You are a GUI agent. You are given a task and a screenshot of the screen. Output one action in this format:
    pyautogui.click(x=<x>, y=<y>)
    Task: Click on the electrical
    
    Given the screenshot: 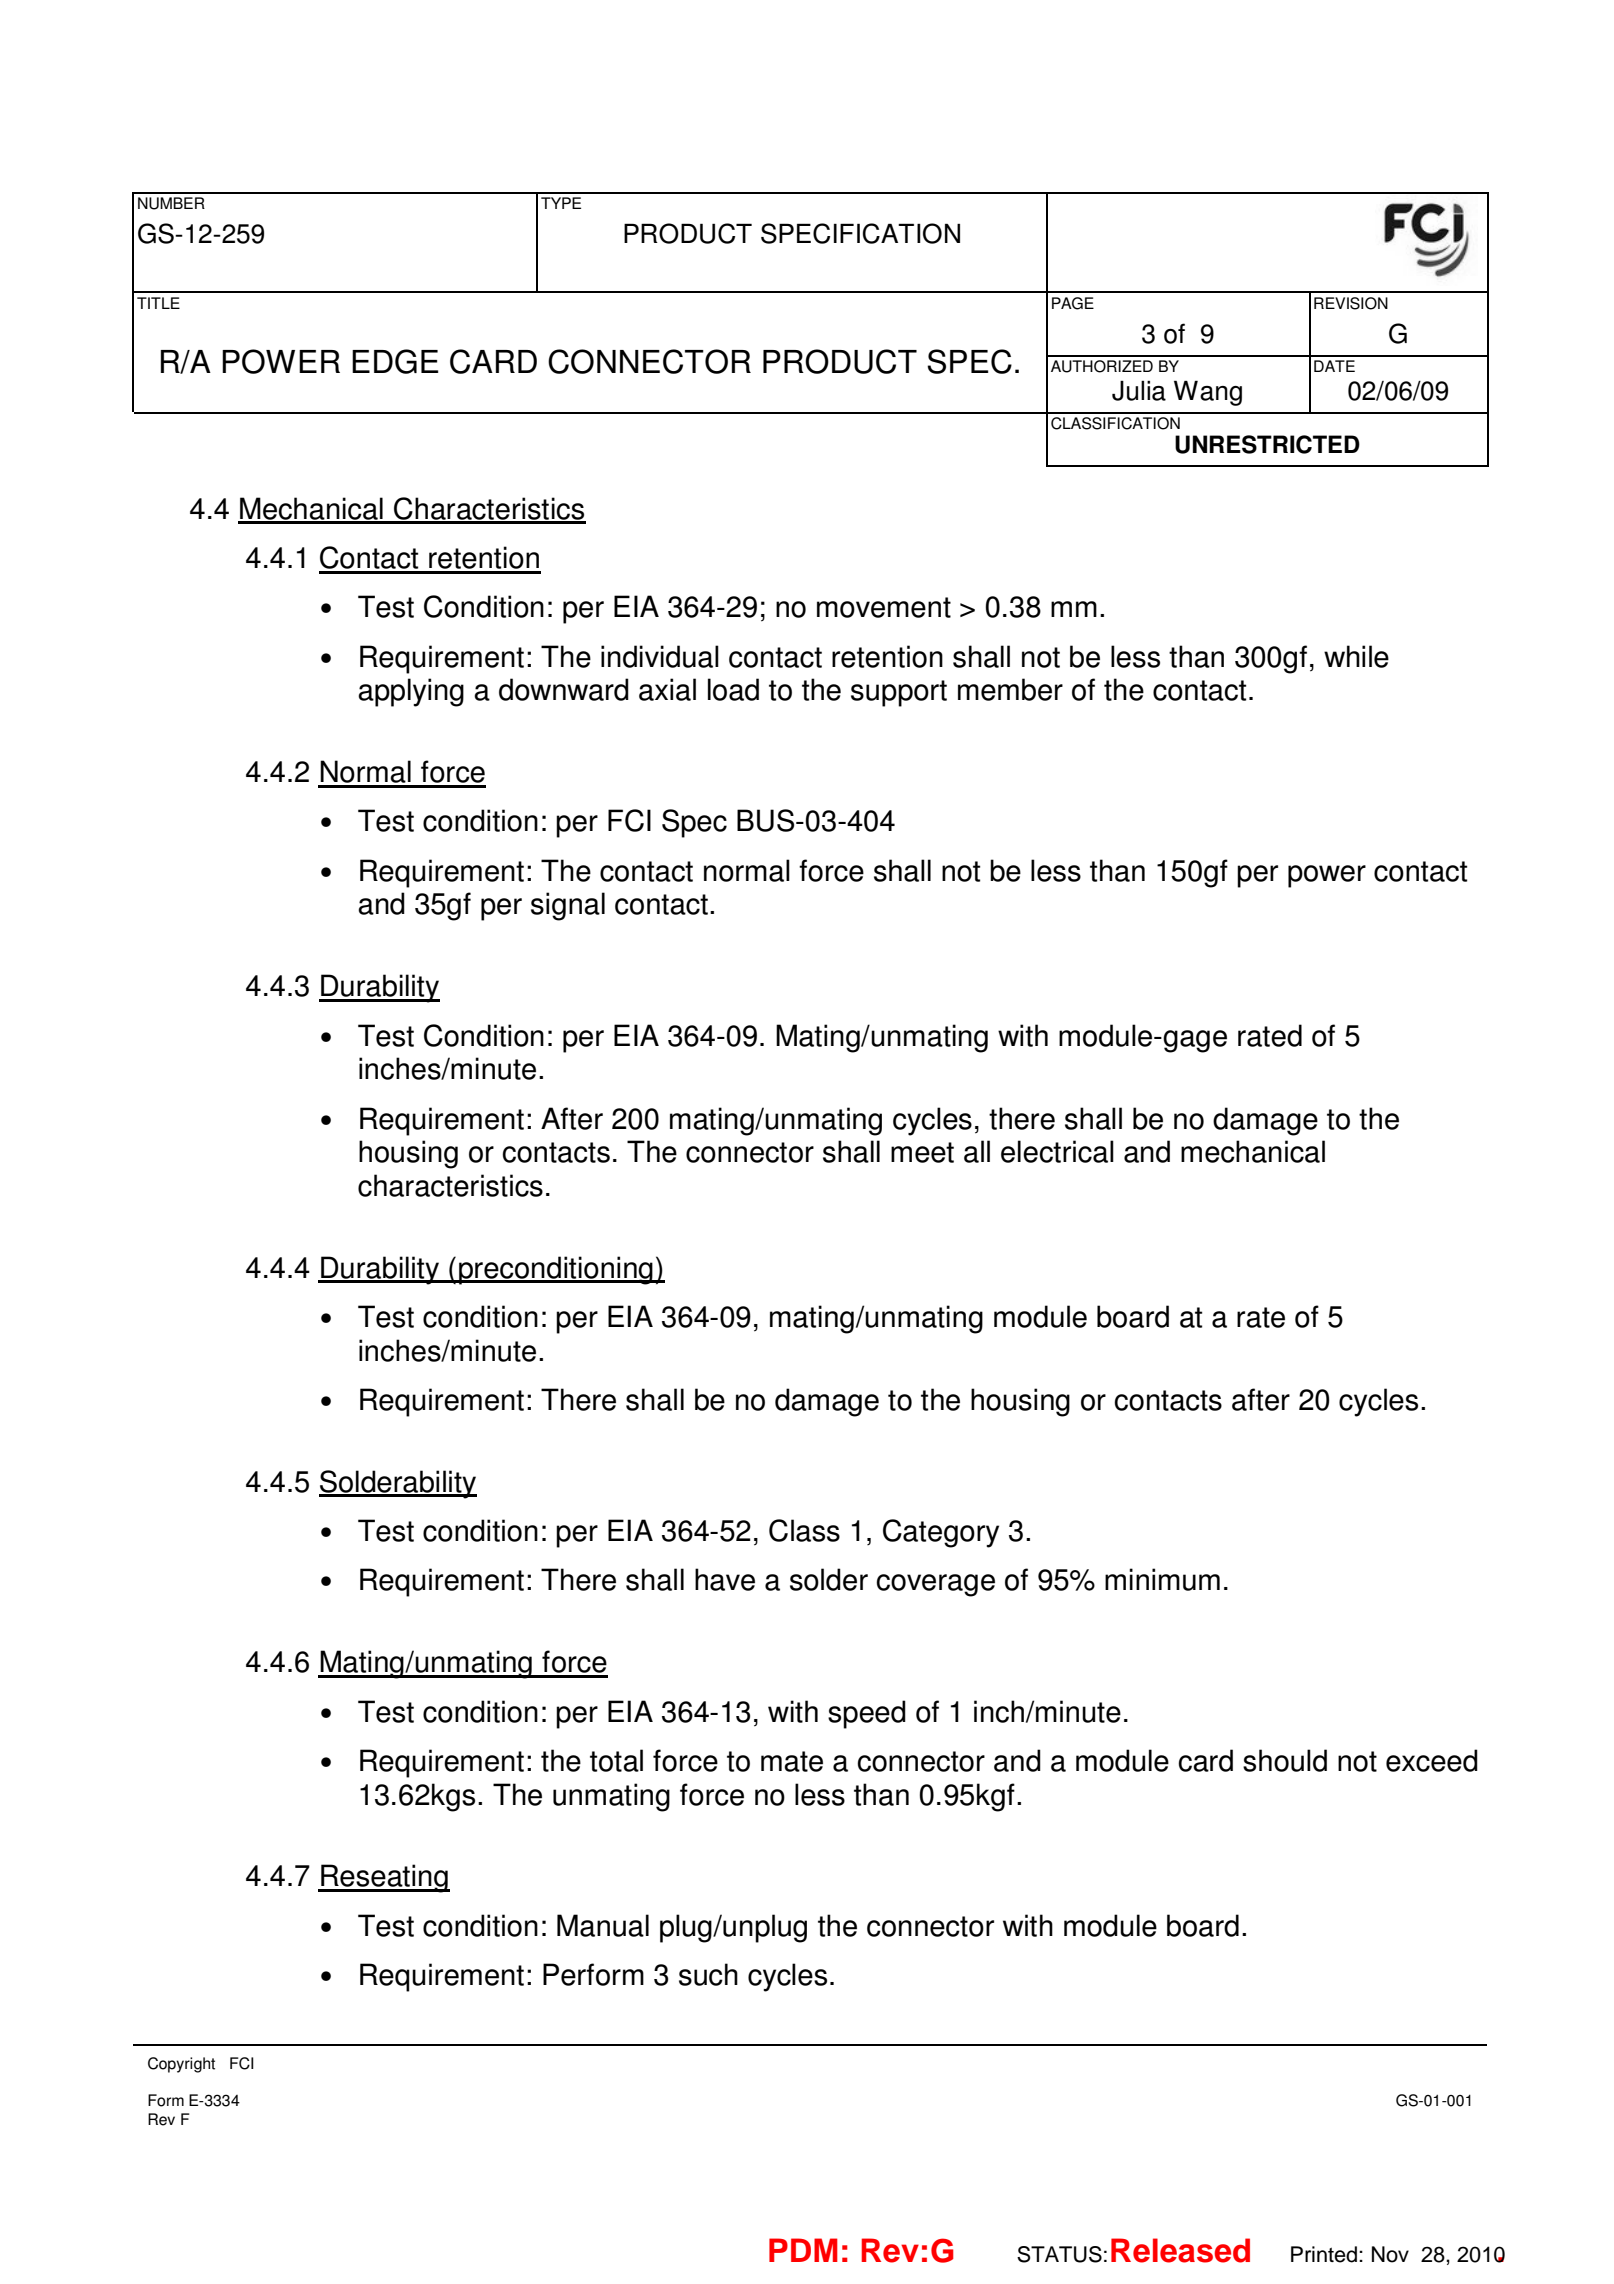 What is the action you would take?
    pyautogui.click(x=1057, y=1151)
